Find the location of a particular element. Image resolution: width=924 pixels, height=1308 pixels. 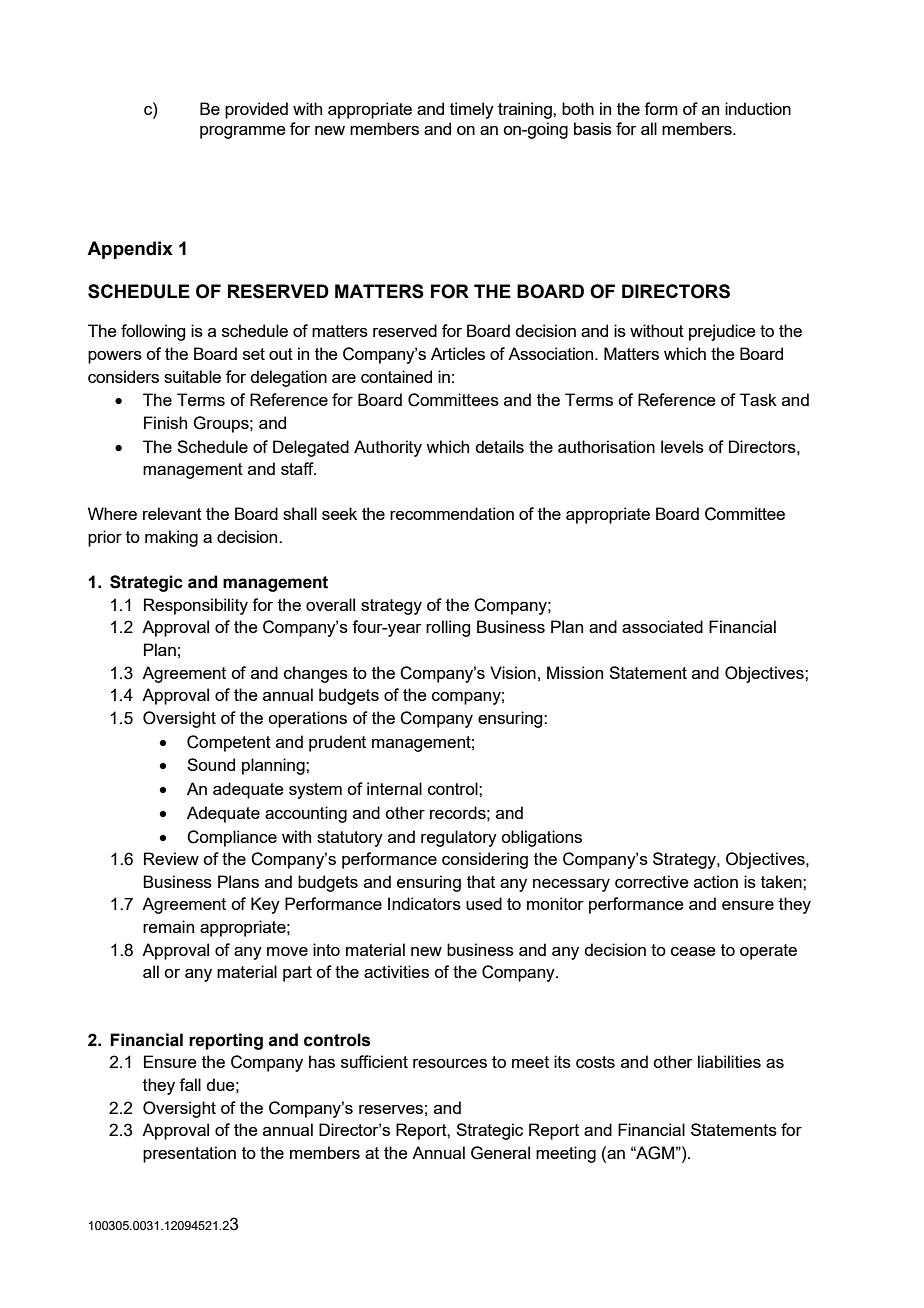

programme is located at coordinates (243, 132).
